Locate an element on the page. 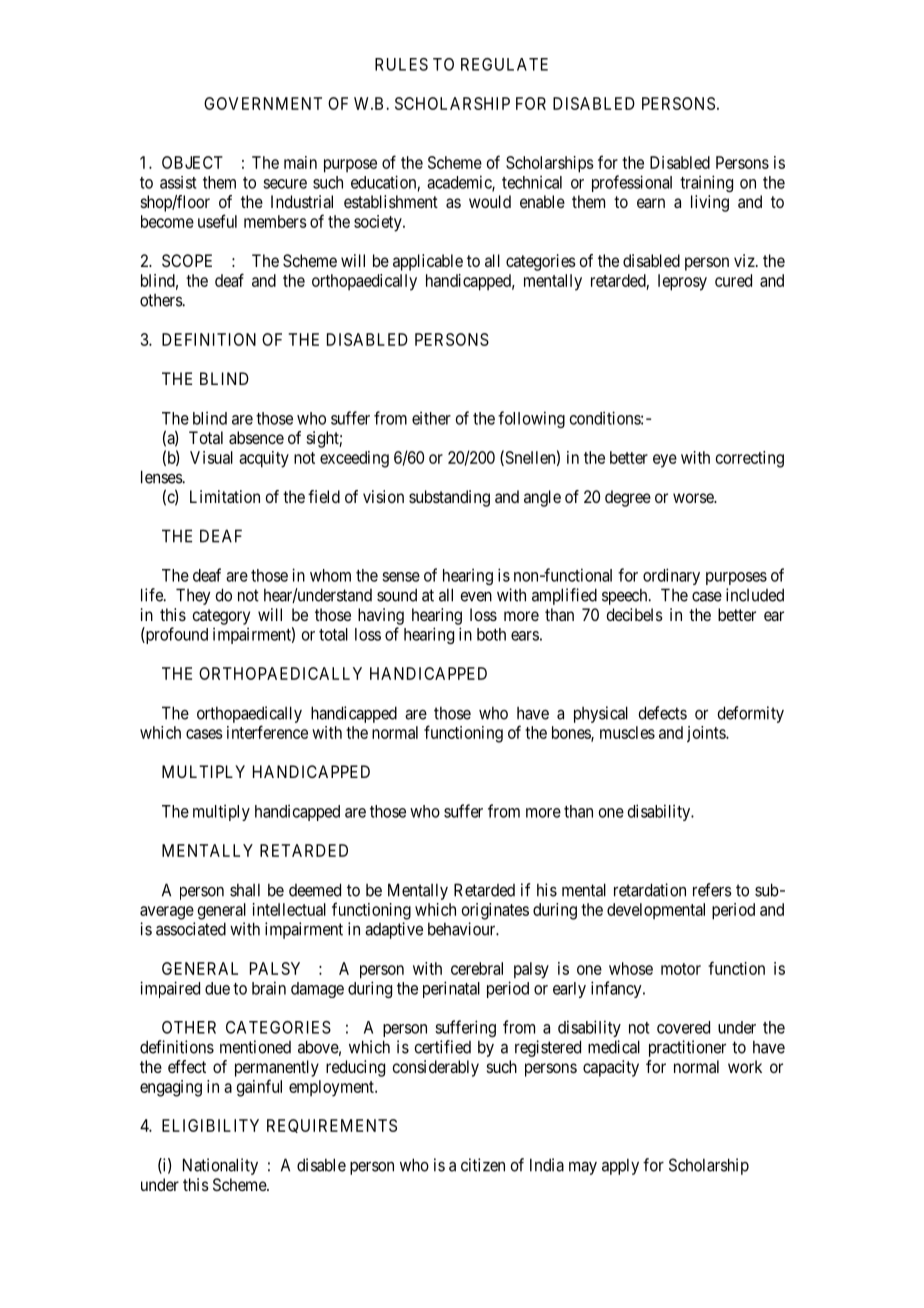 This image has height=1308, width=924. category is located at coordinates (221, 617).
